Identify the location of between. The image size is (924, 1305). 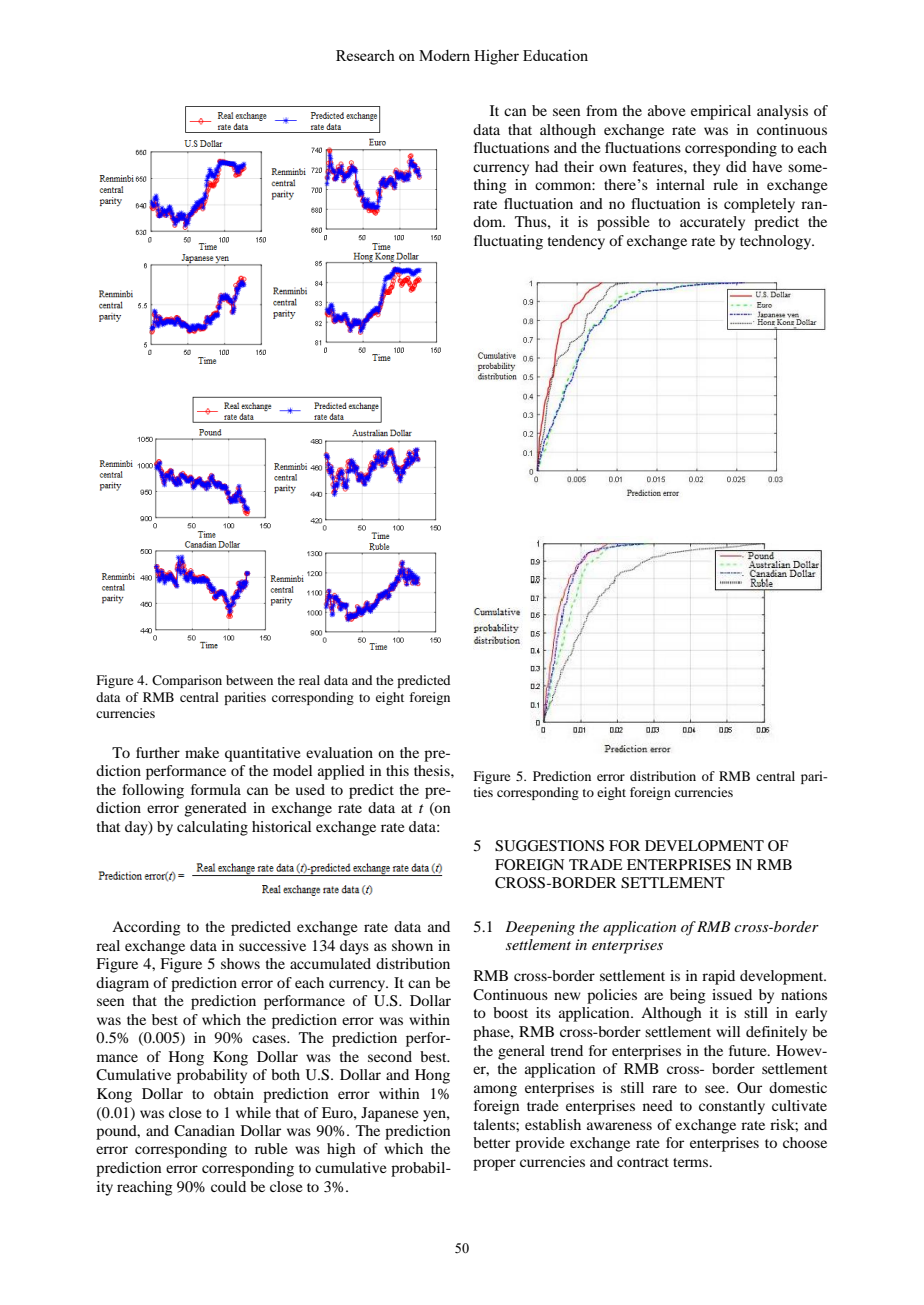
(249, 680).
